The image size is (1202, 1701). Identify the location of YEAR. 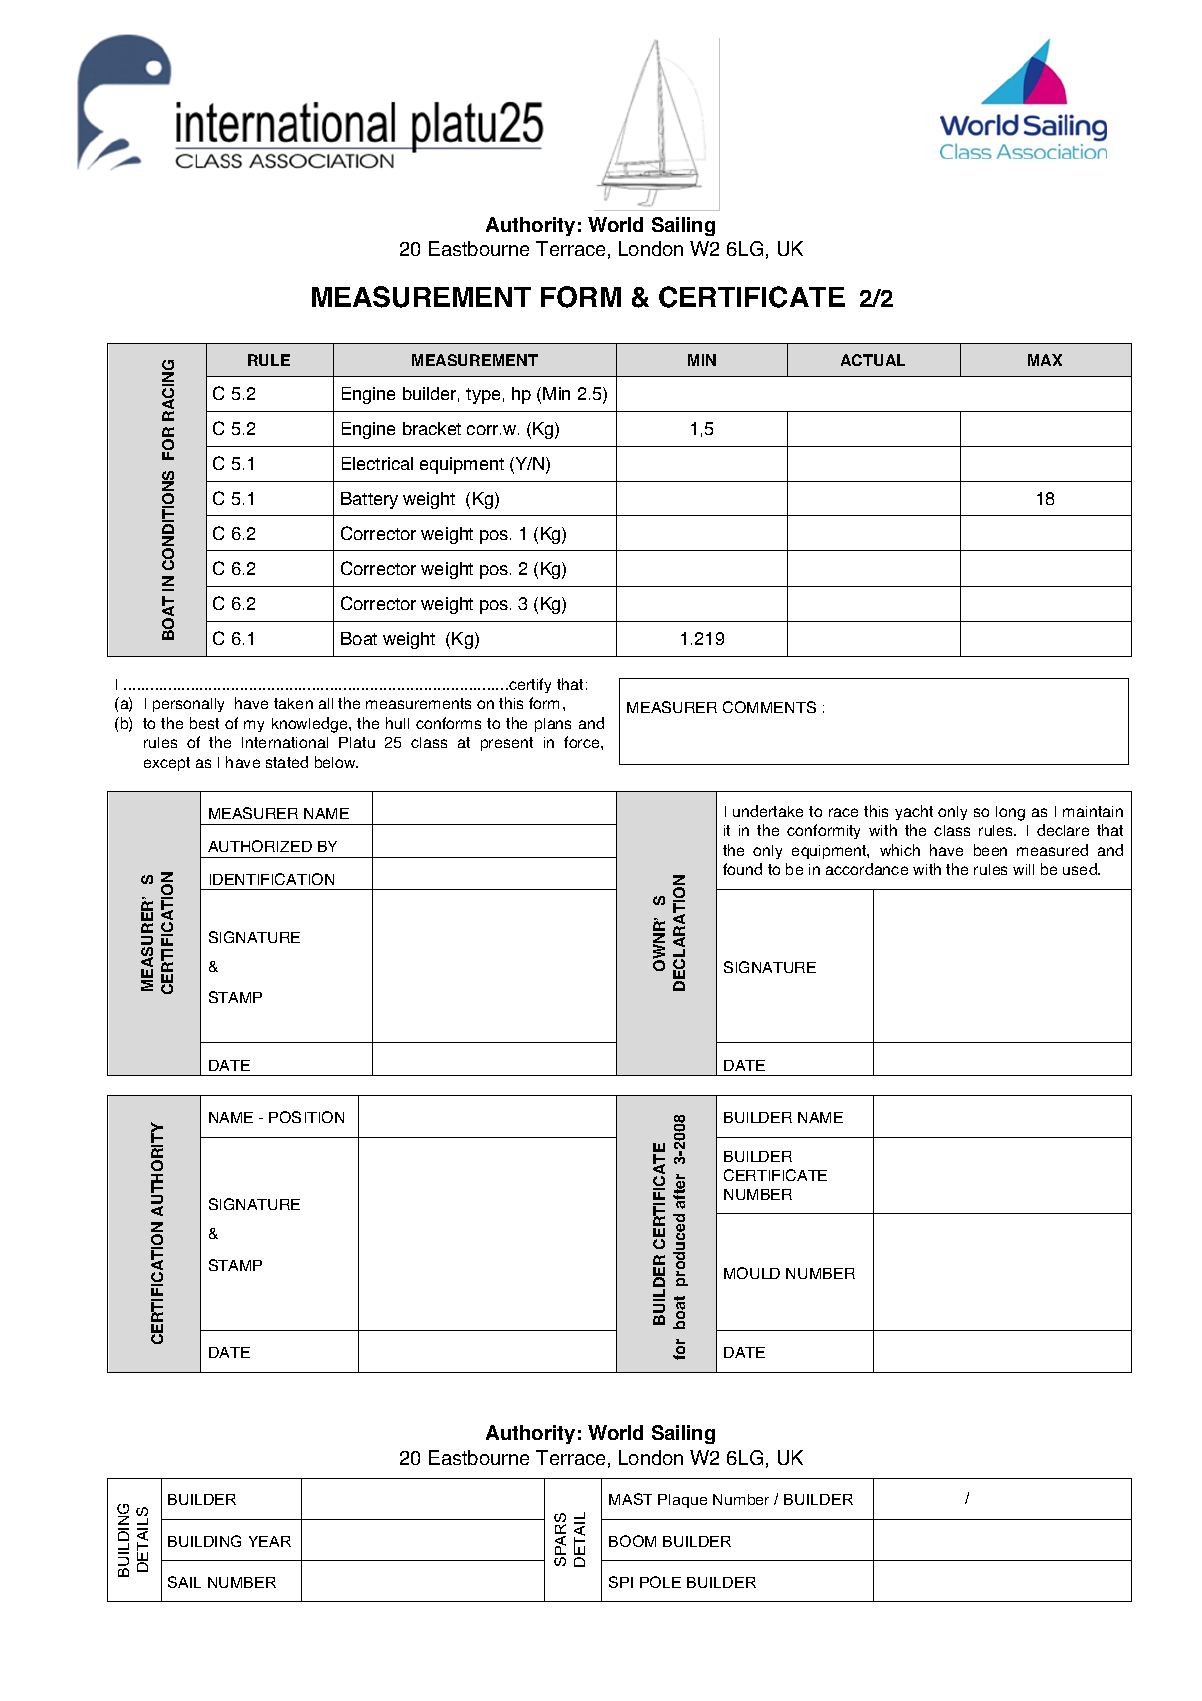
(270, 1541).
